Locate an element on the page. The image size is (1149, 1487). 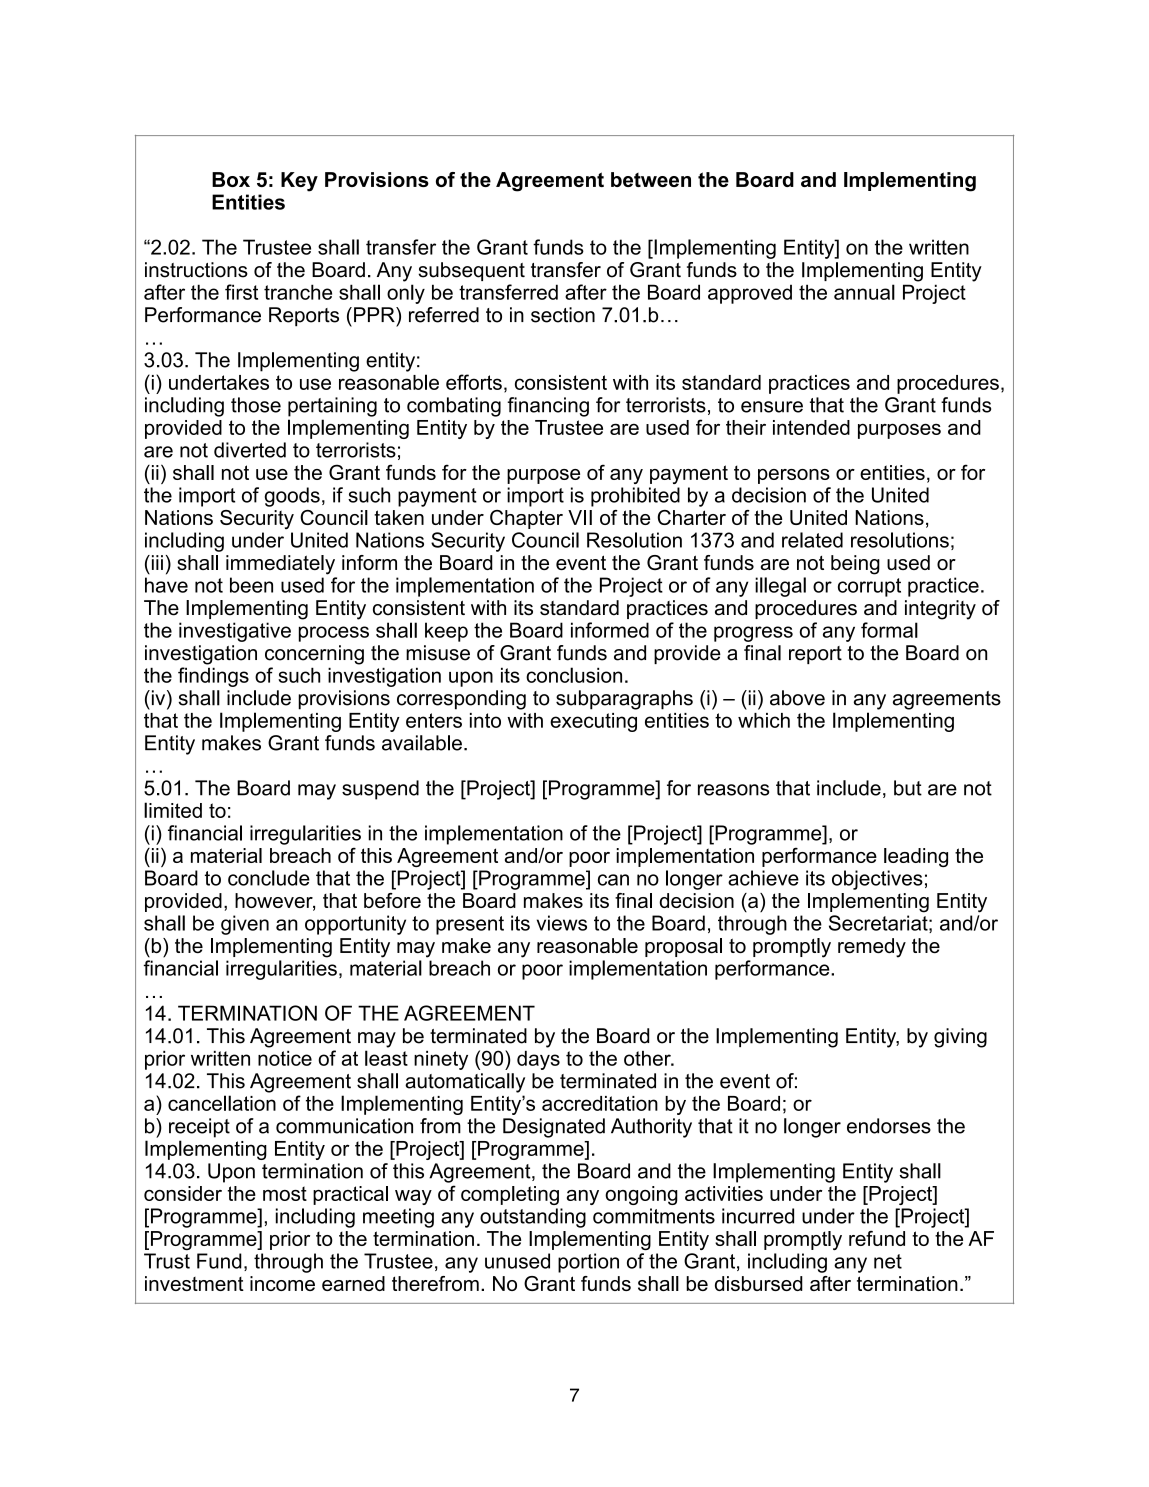
disbursed is located at coordinates (759, 1283).
